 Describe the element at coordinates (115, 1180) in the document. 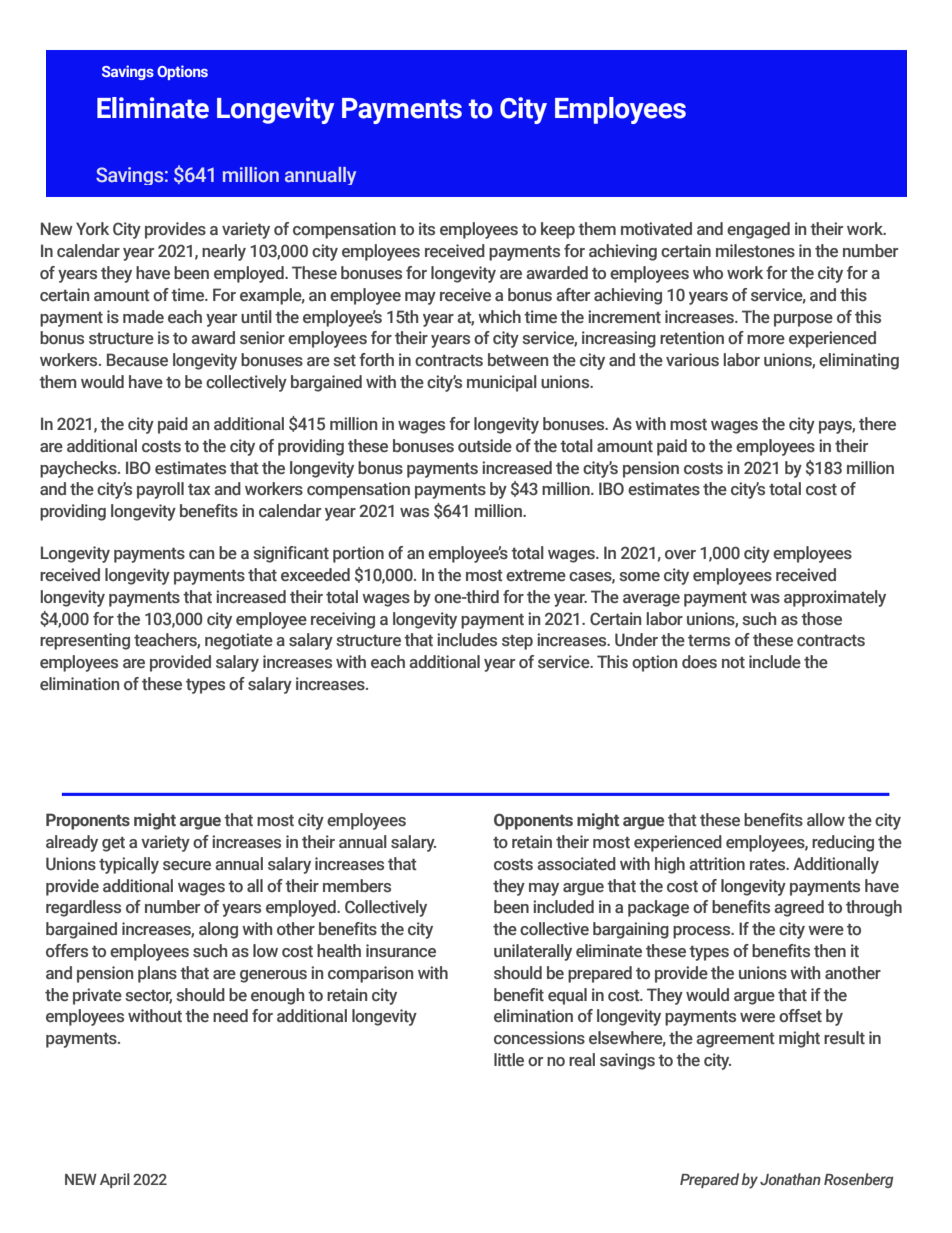

I see `April` at that location.
